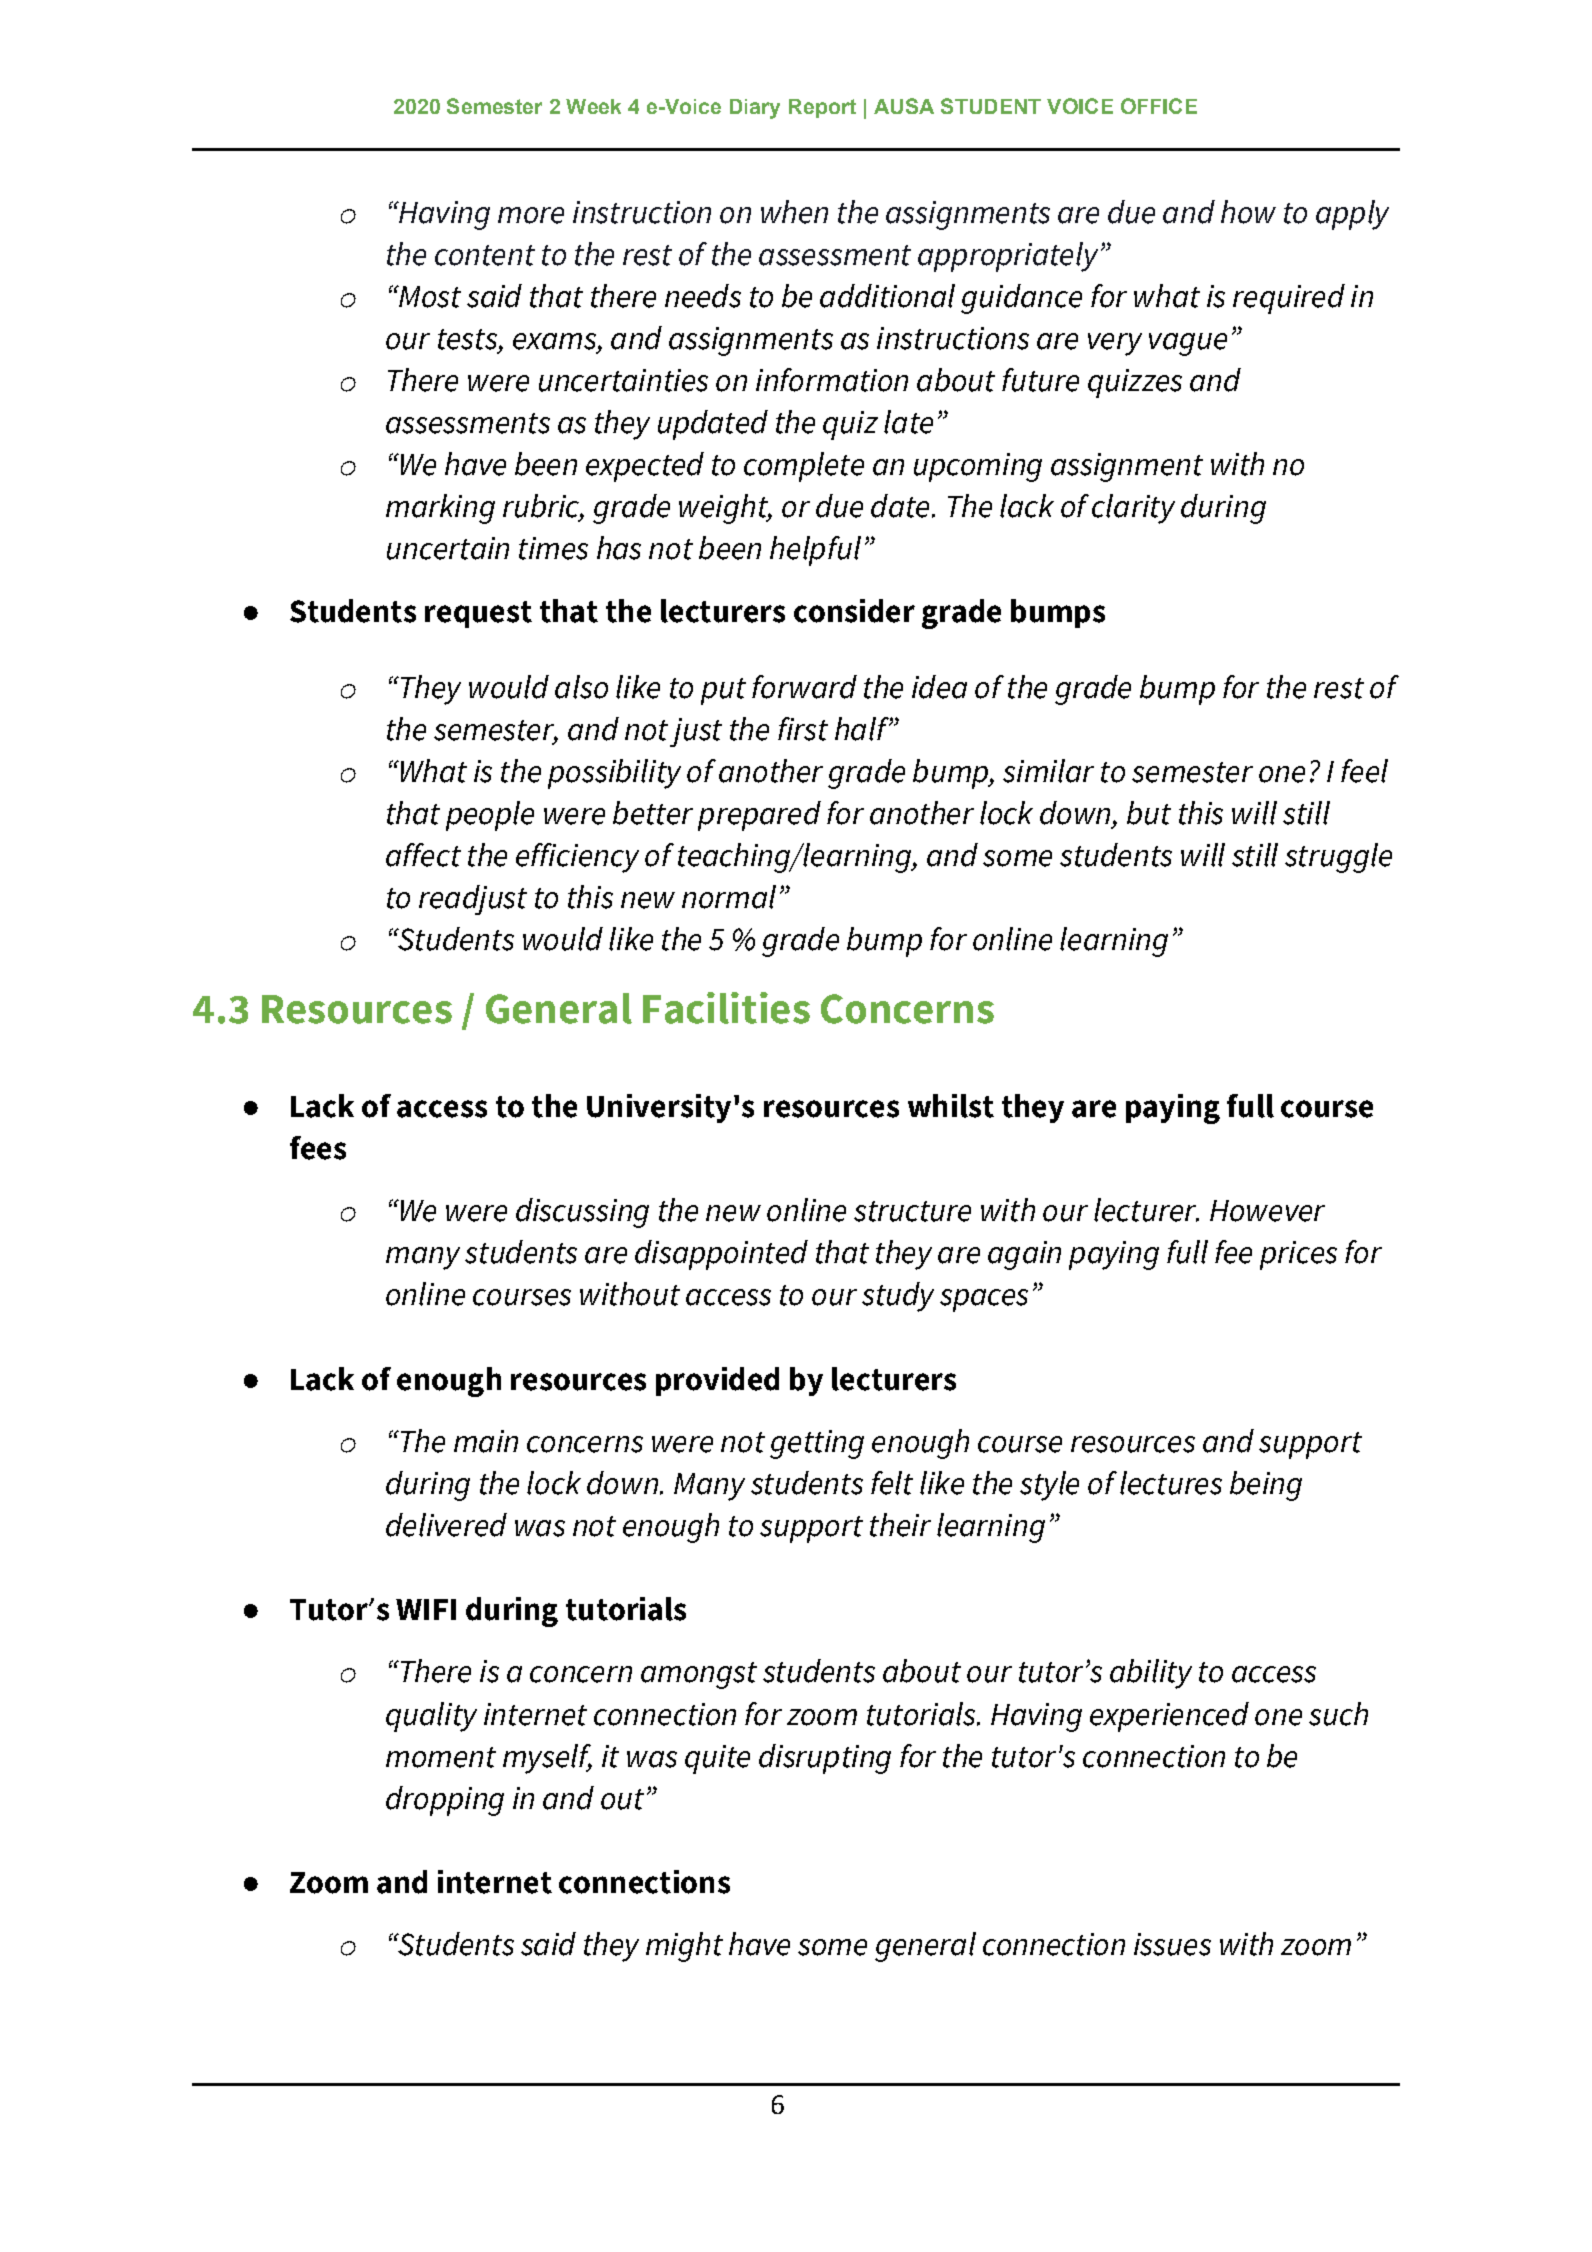 Image resolution: width=1592 pixels, height=2252 pixels. Describe the element at coordinates (1159, 106) in the screenshot. I see `OFFICE` at that location.
